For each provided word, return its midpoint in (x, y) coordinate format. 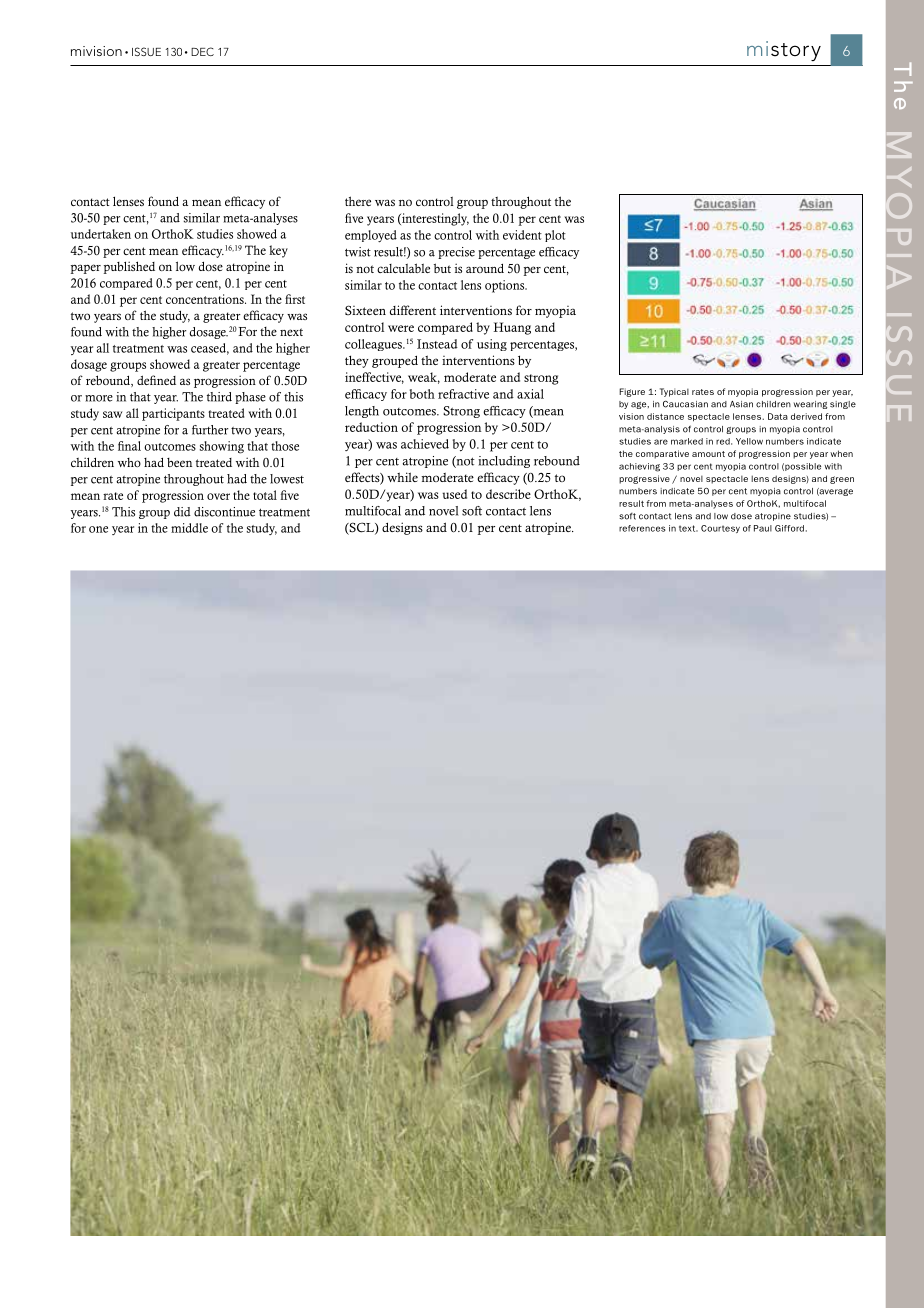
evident (522, 235)
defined (156, 380)
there (358, 201)
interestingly (434, 219)
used (454, 494)
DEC (202, 51)
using (492, 345)
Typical (674, 392)
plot (555, 236)
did (182, 512)
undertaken (101, 234)
